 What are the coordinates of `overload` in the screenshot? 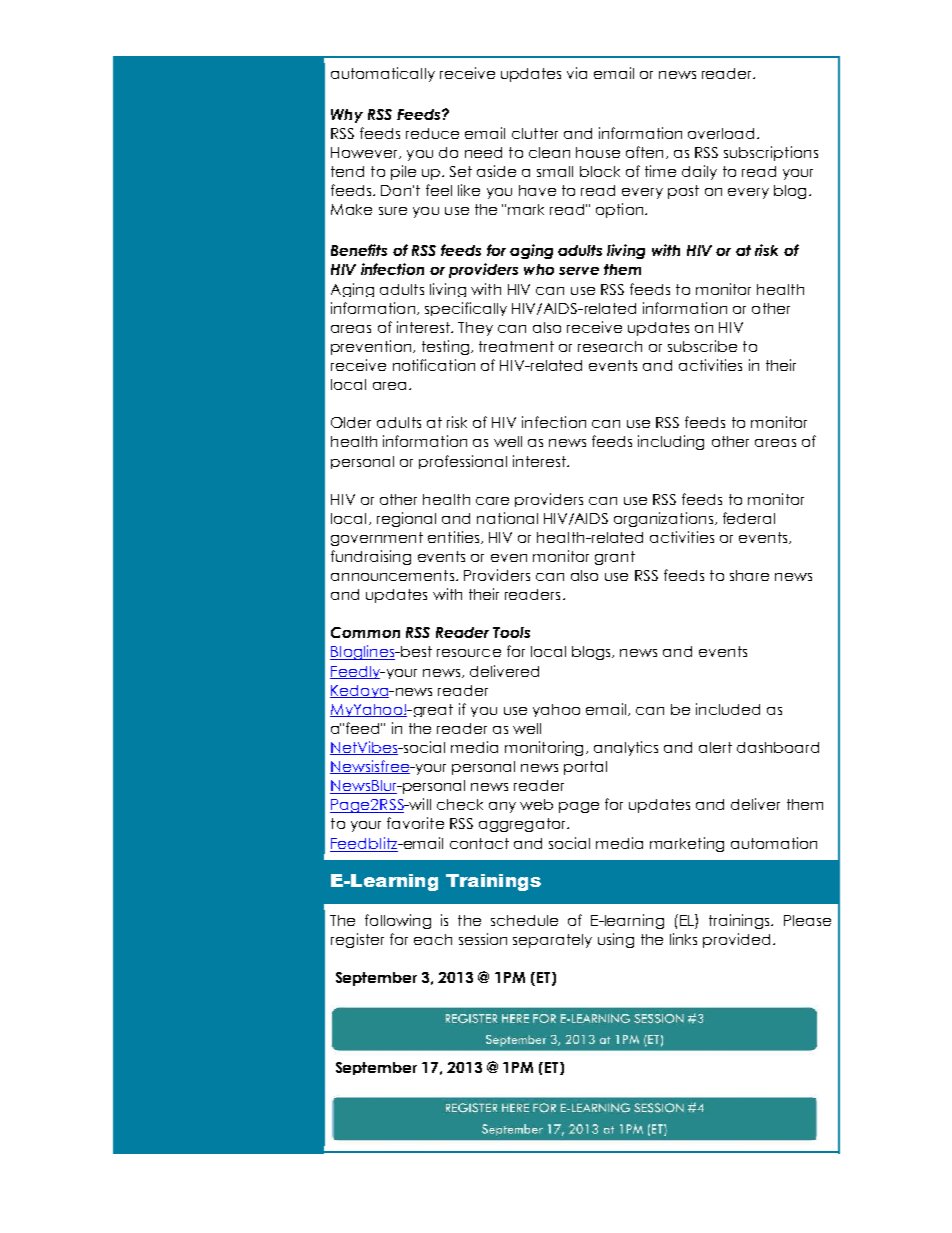 It's located at (721, 133).
